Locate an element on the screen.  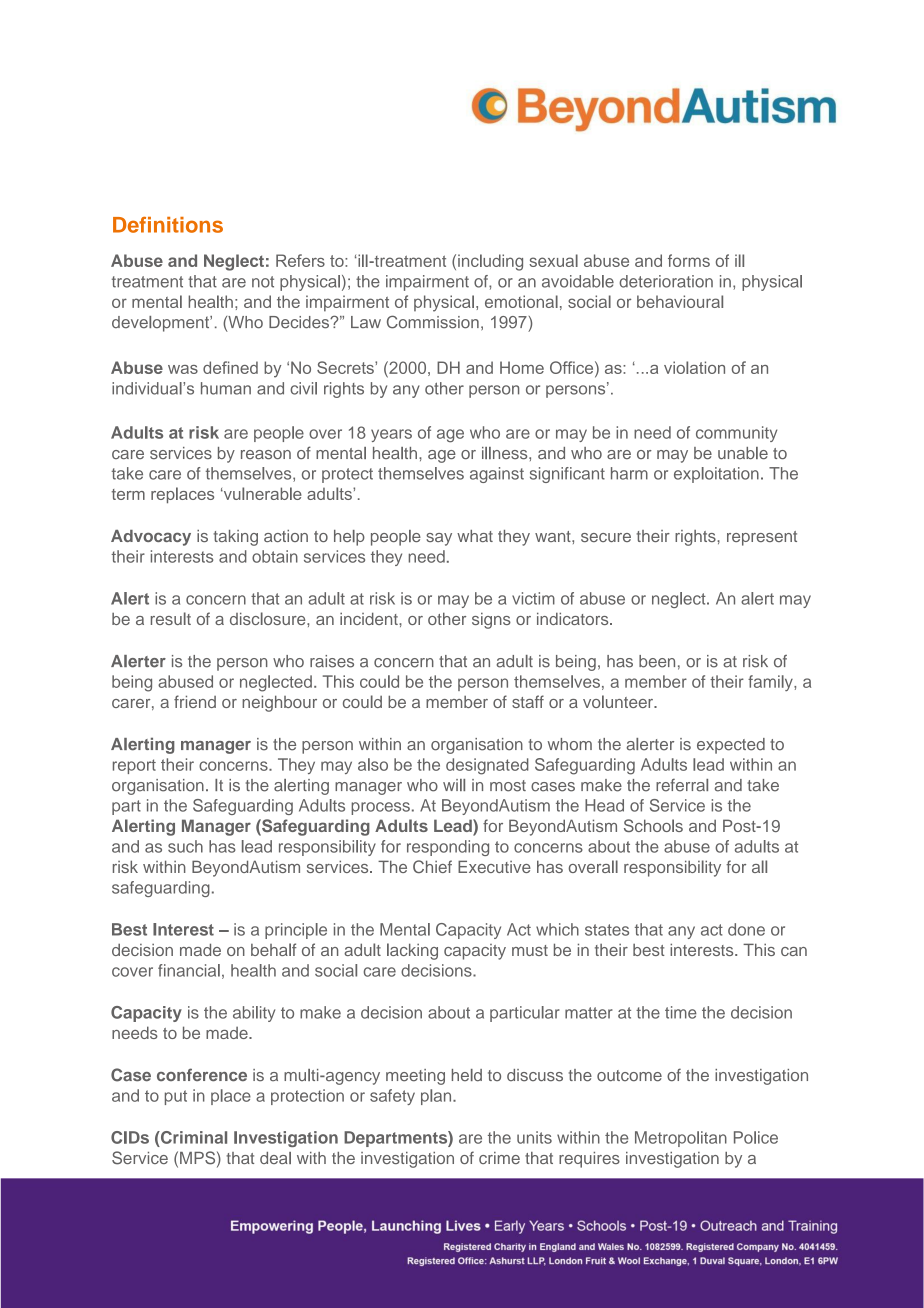
put is located at coordinates (176, 1097).
